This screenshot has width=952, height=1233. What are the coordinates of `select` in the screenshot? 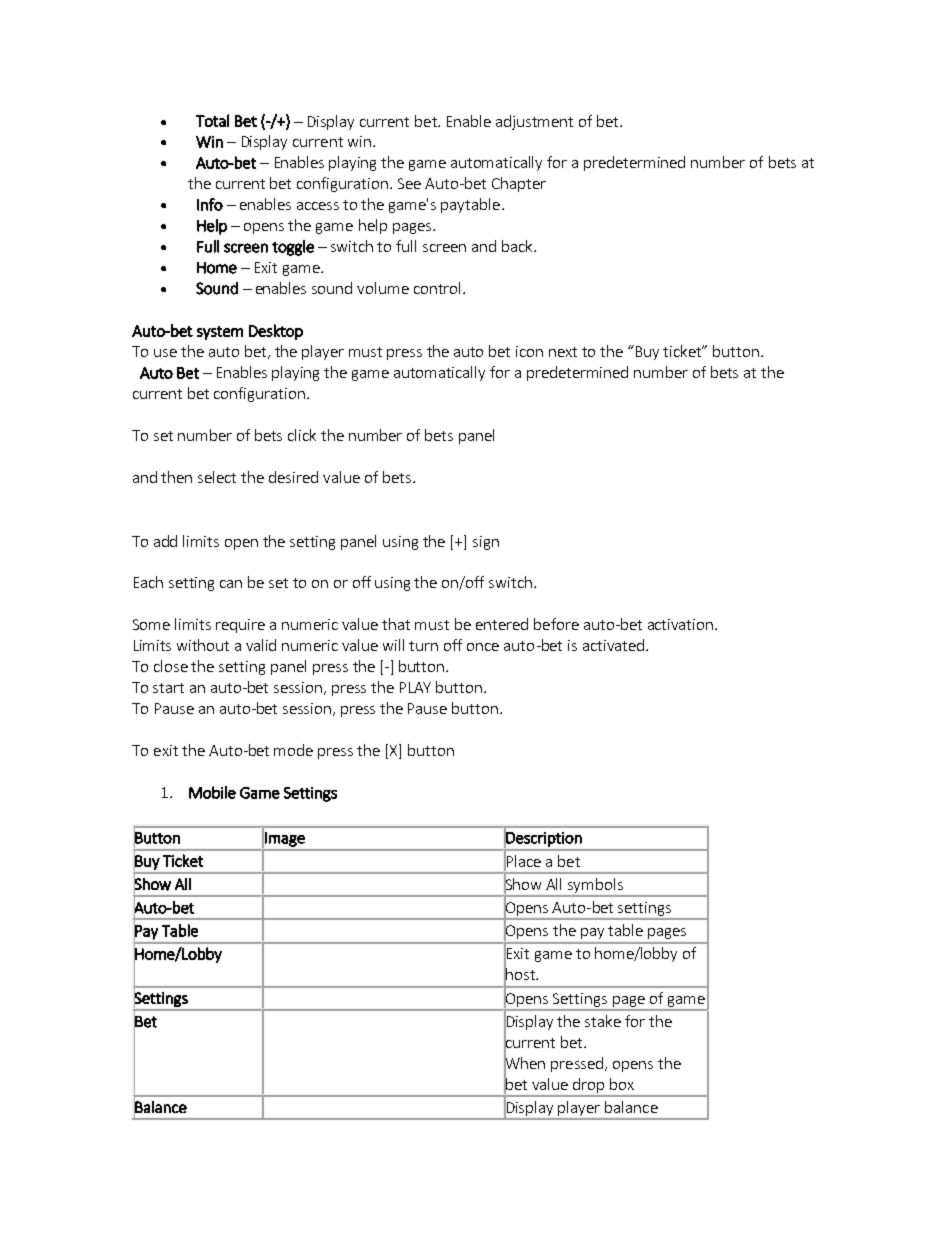 It's located at (217, 477).
